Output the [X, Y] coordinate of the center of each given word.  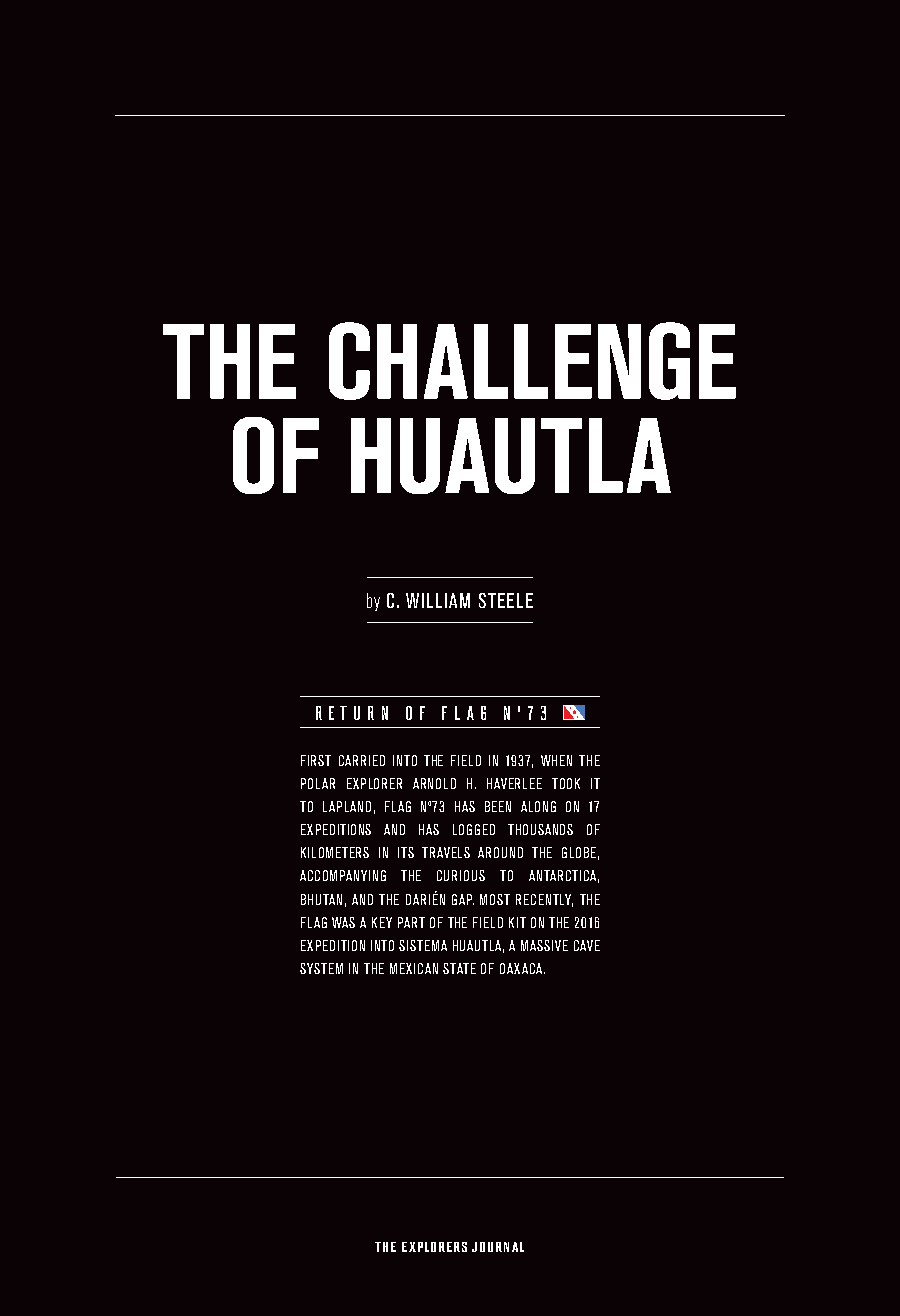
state [459, 968]
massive [544, 945]
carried [362, 760]
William [438, 600]
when [556, 760]
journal [498, 1247]
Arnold [434, 783]
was [343, 922]
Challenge [532, 361]
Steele [506, 600]
